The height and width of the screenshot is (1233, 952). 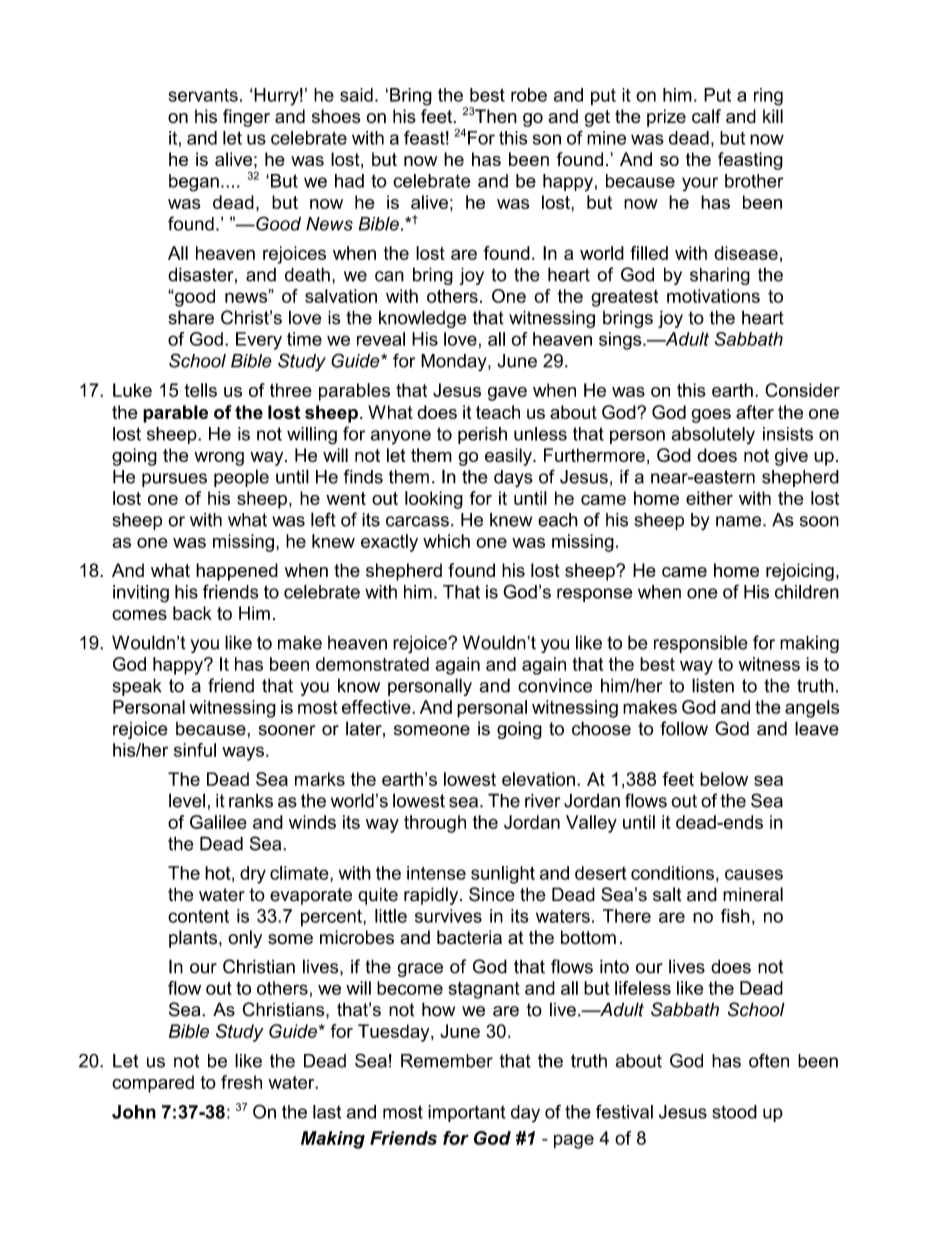 What do you see at coordinates (724, 779) in the screenshot?
I see `below` at bounding box center [724, 779].
